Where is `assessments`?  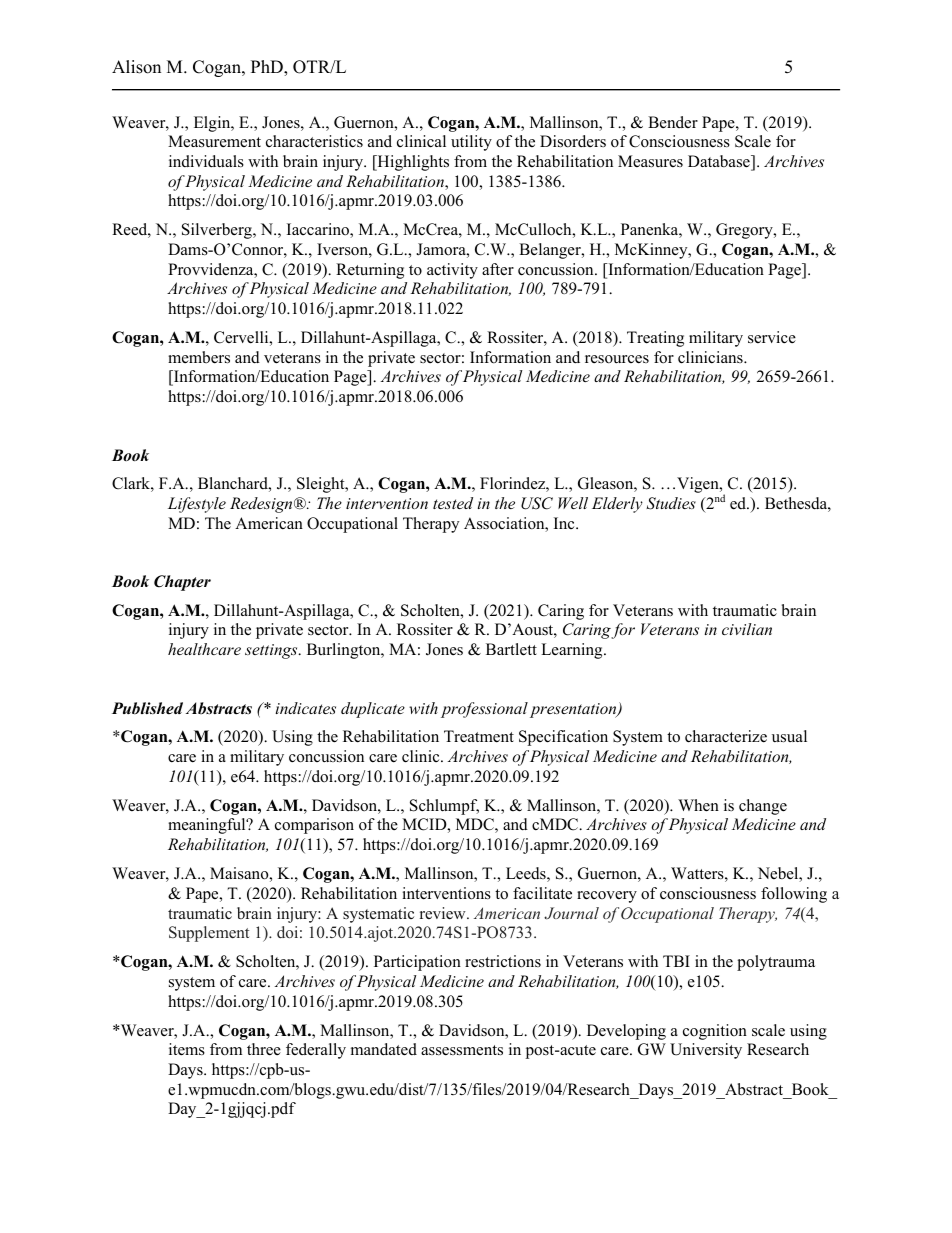 assessments is located at coordinates (462, 1050).
